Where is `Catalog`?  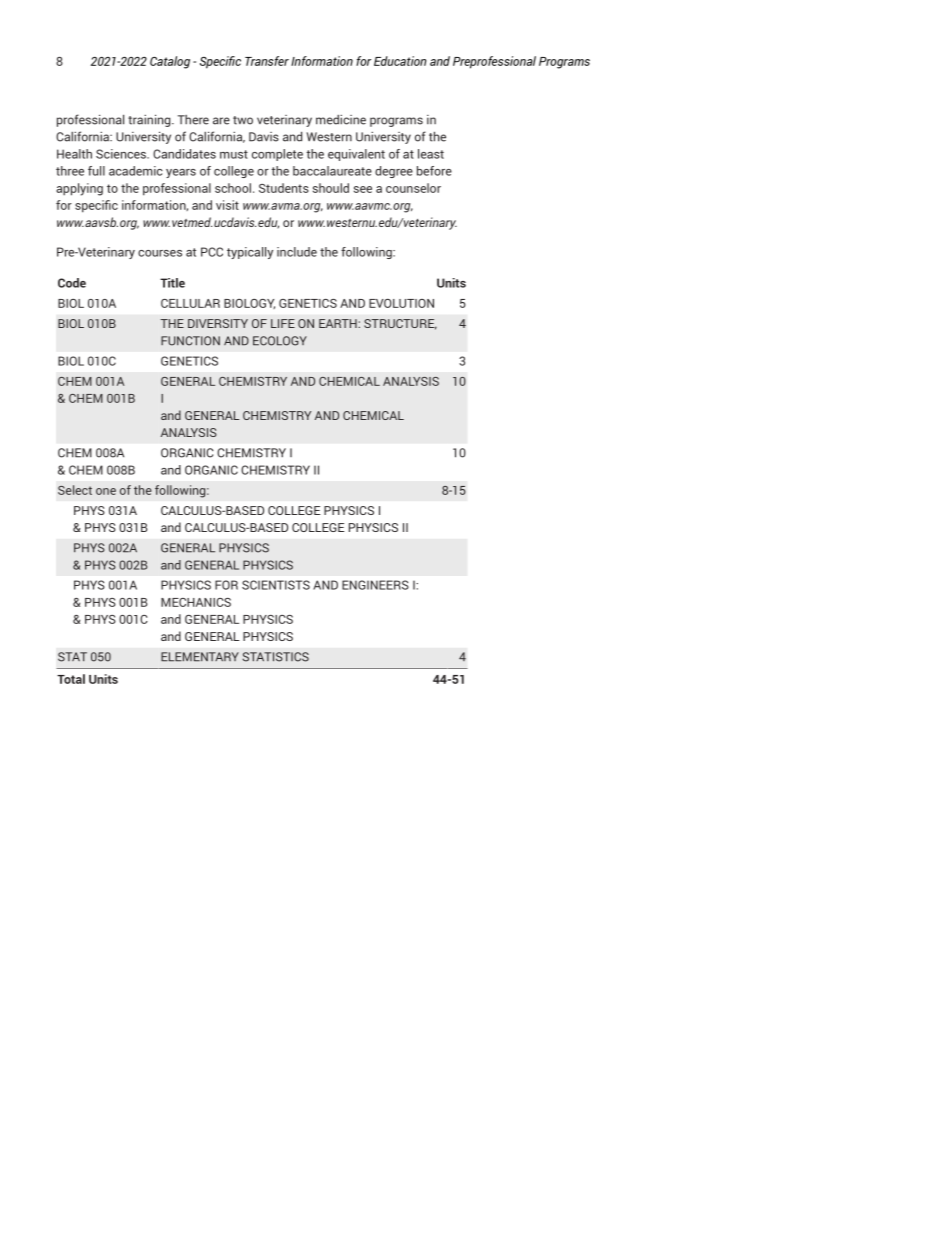
Catalog is located at coordinates (170, 62).
